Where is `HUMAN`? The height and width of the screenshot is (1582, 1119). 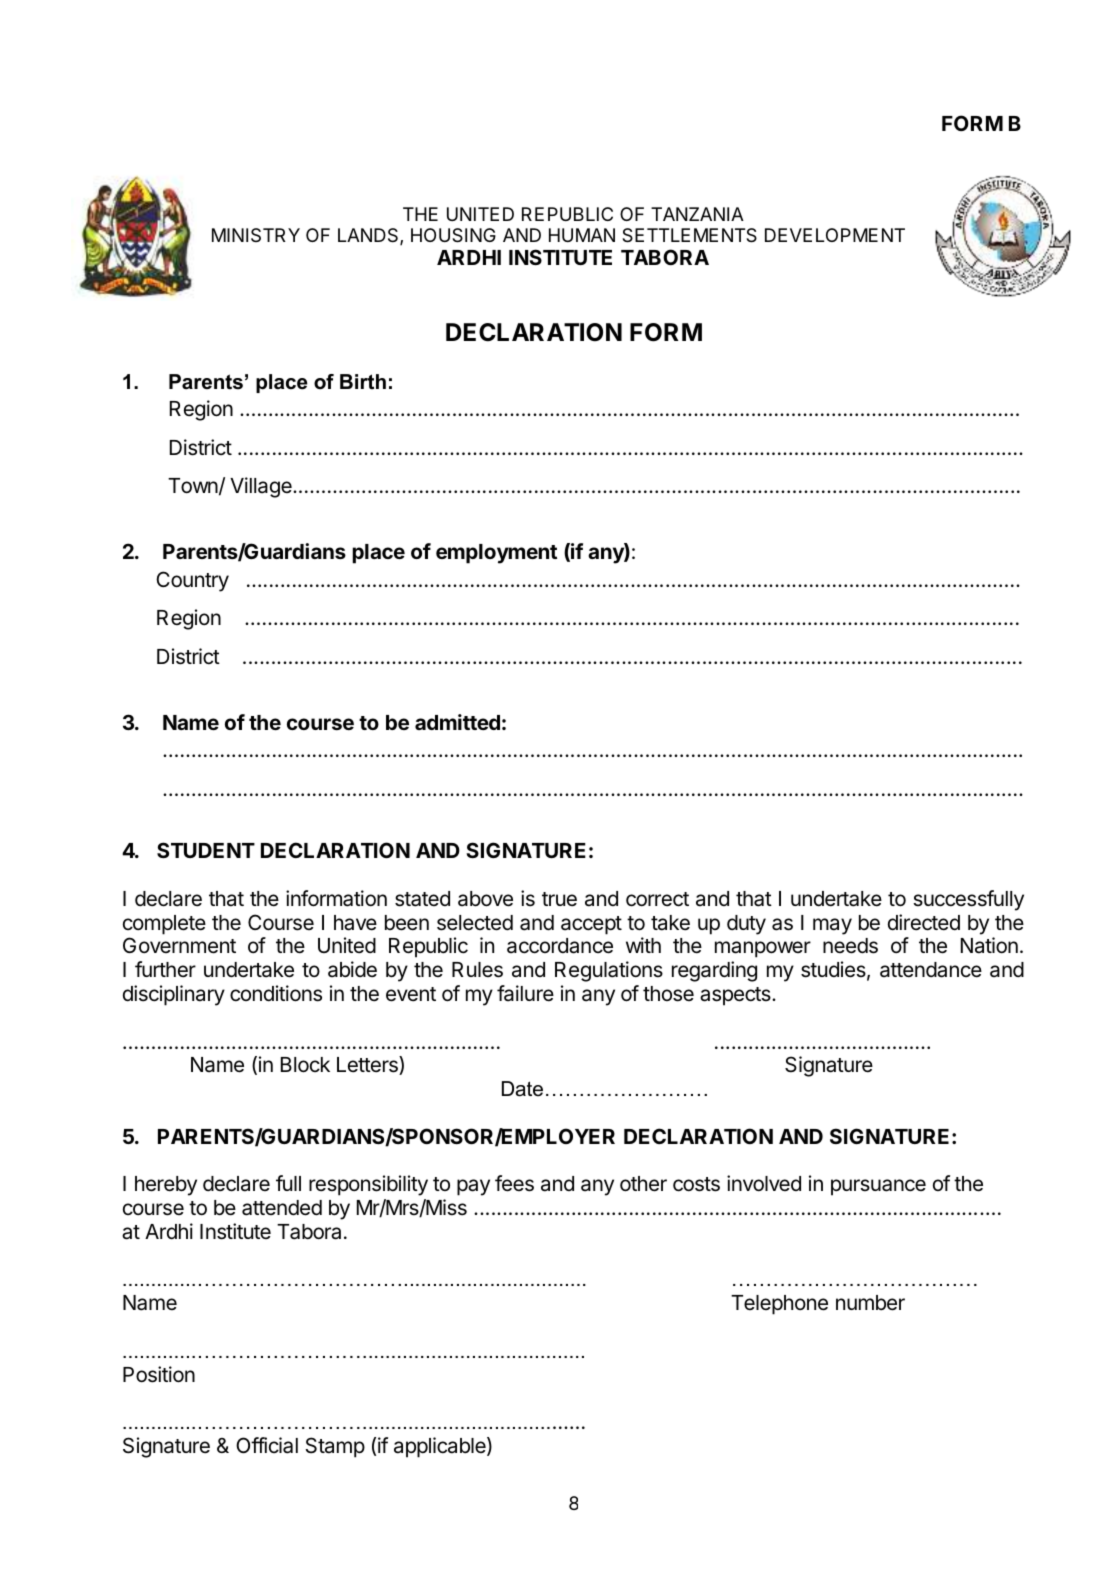
HUMAN is located at coordinates (582, 235).
